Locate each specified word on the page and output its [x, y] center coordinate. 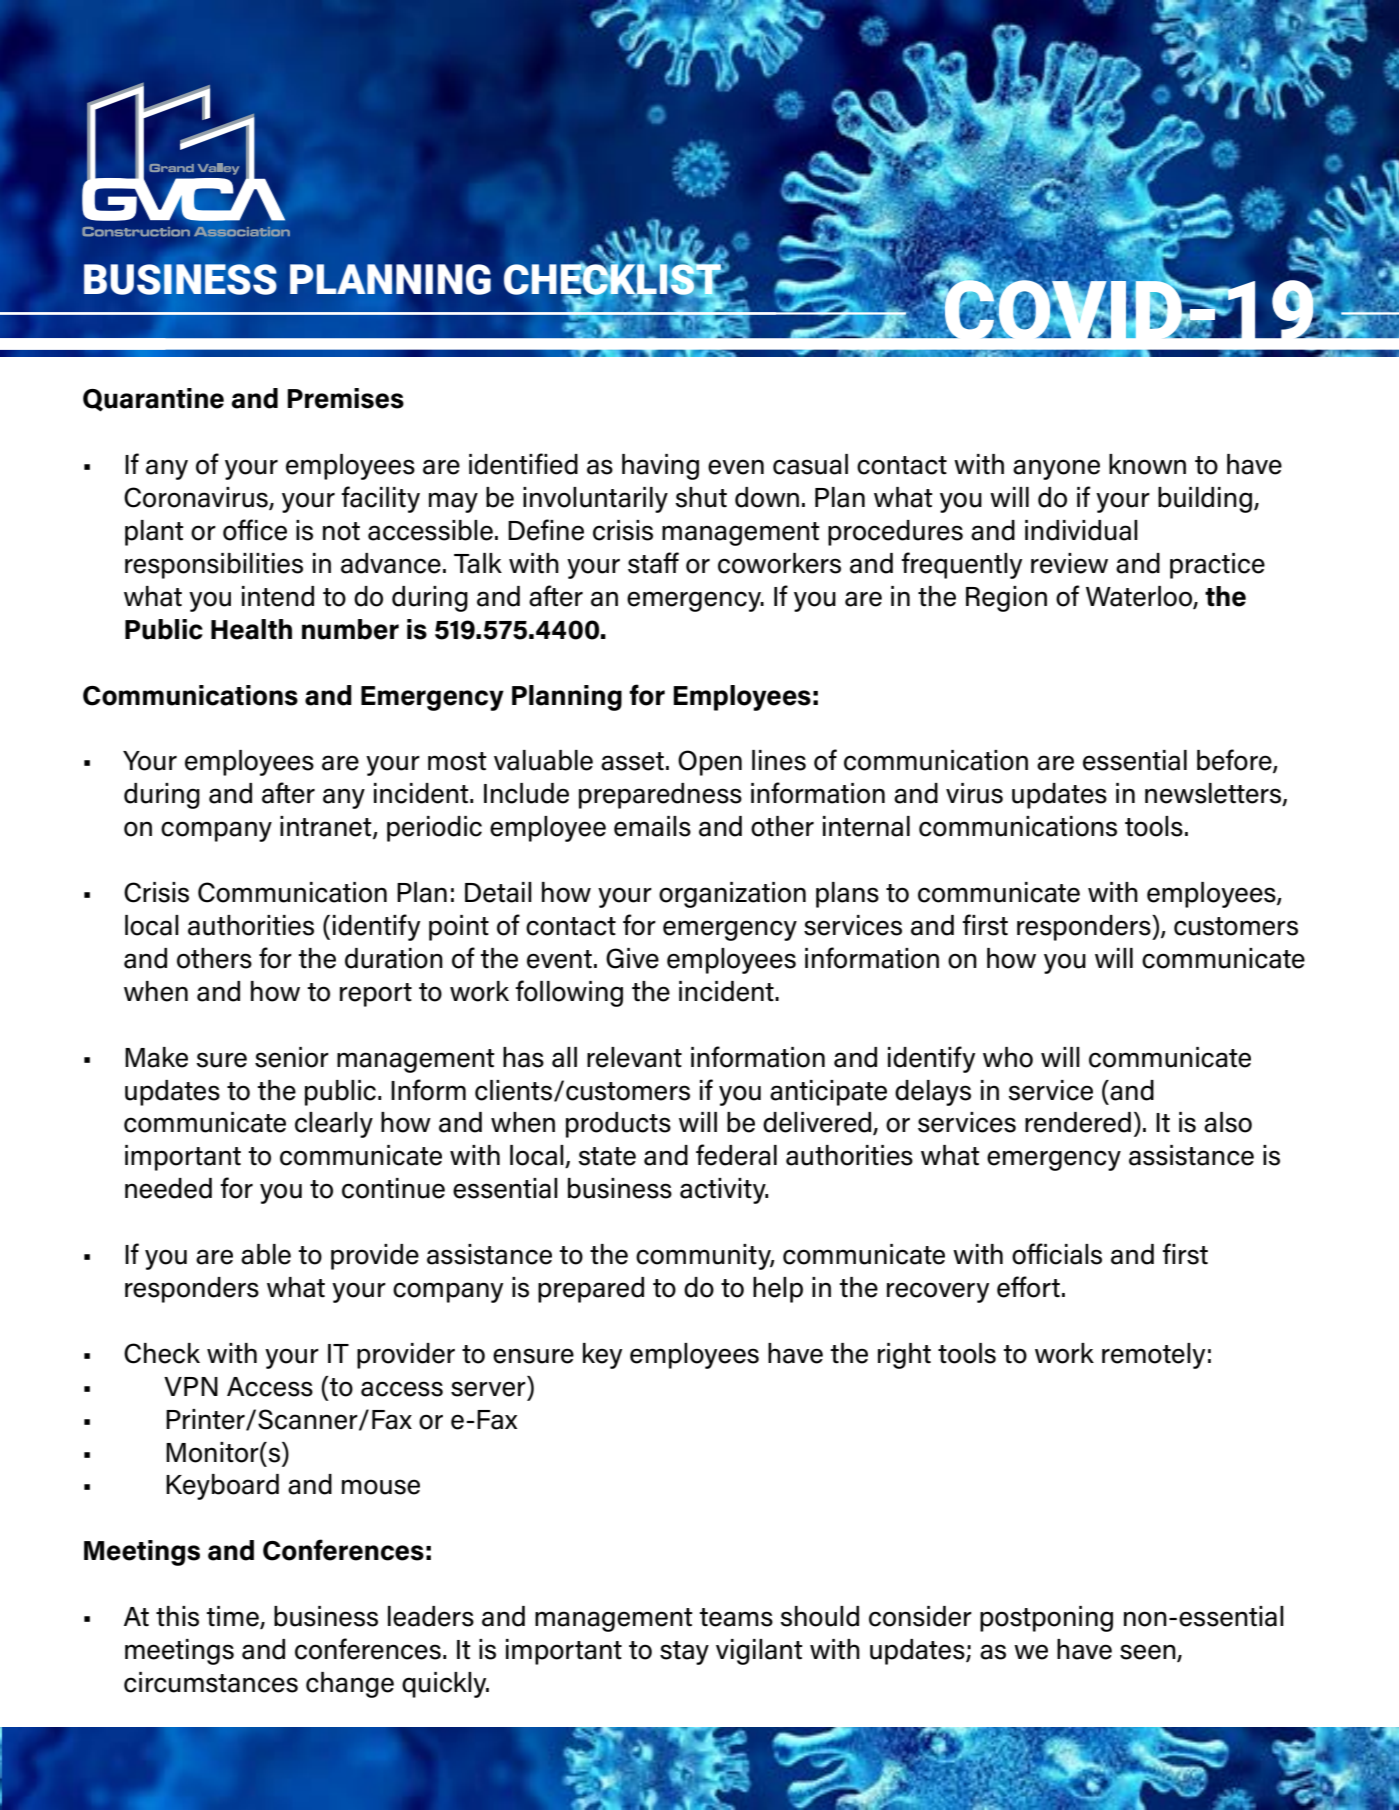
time [233, 1617]
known [1147, 464]
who [1008, 1057]
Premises [345, 398]
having [660, 467]
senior [292, 1057]
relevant [634, 1057]
